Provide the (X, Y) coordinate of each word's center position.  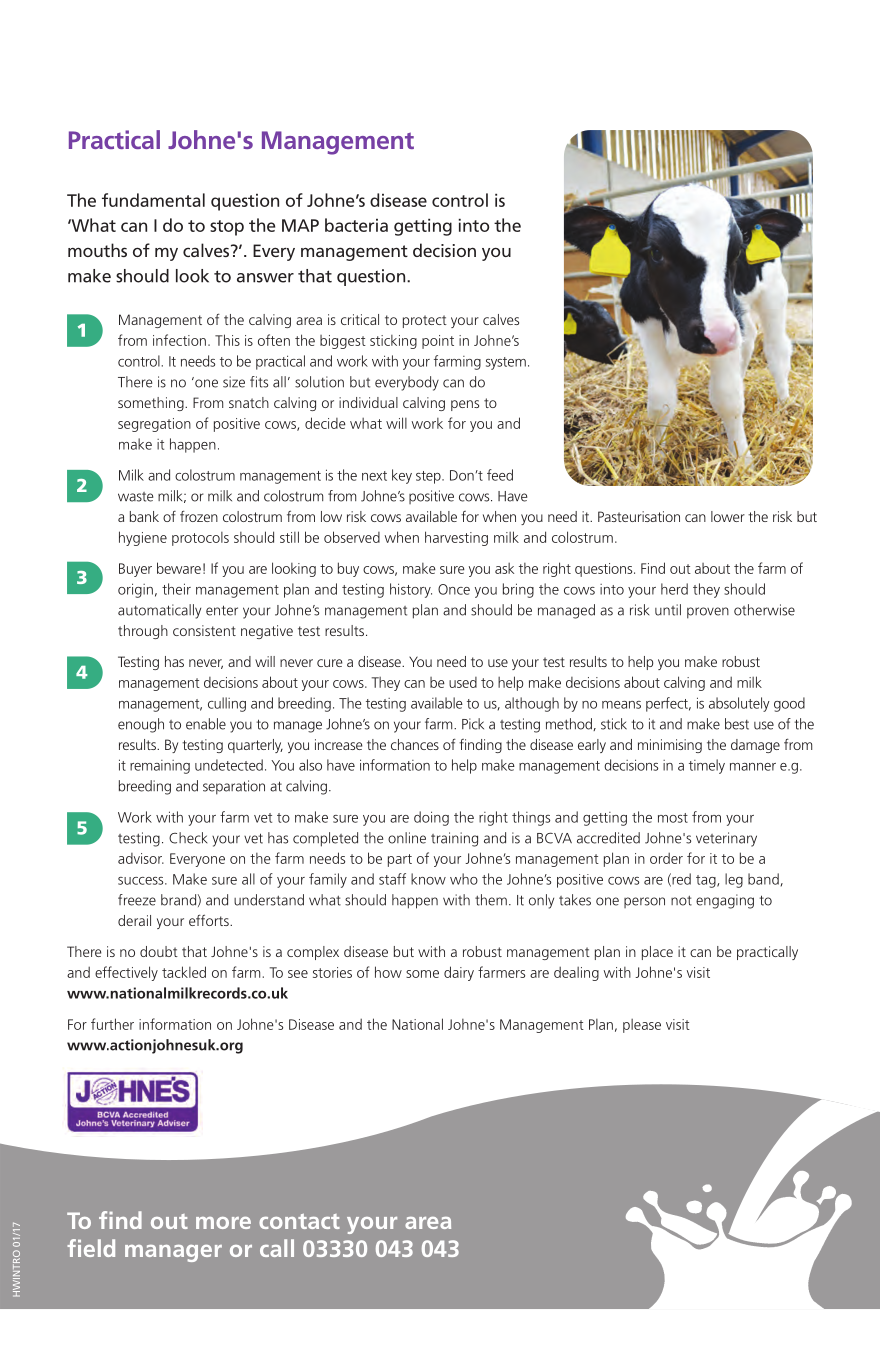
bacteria (356, 225)
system (506, 363)
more (223, 1223)
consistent (204, 630)
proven (708, 613)
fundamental (153, 200)
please (642, 1026)
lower (728, 516)
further (112, 1024)
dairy (459, 973)
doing (431, 818)
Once (454, 589)
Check (188, 838)
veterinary (726, 839)
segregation (154, 425)
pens (465, 405)
